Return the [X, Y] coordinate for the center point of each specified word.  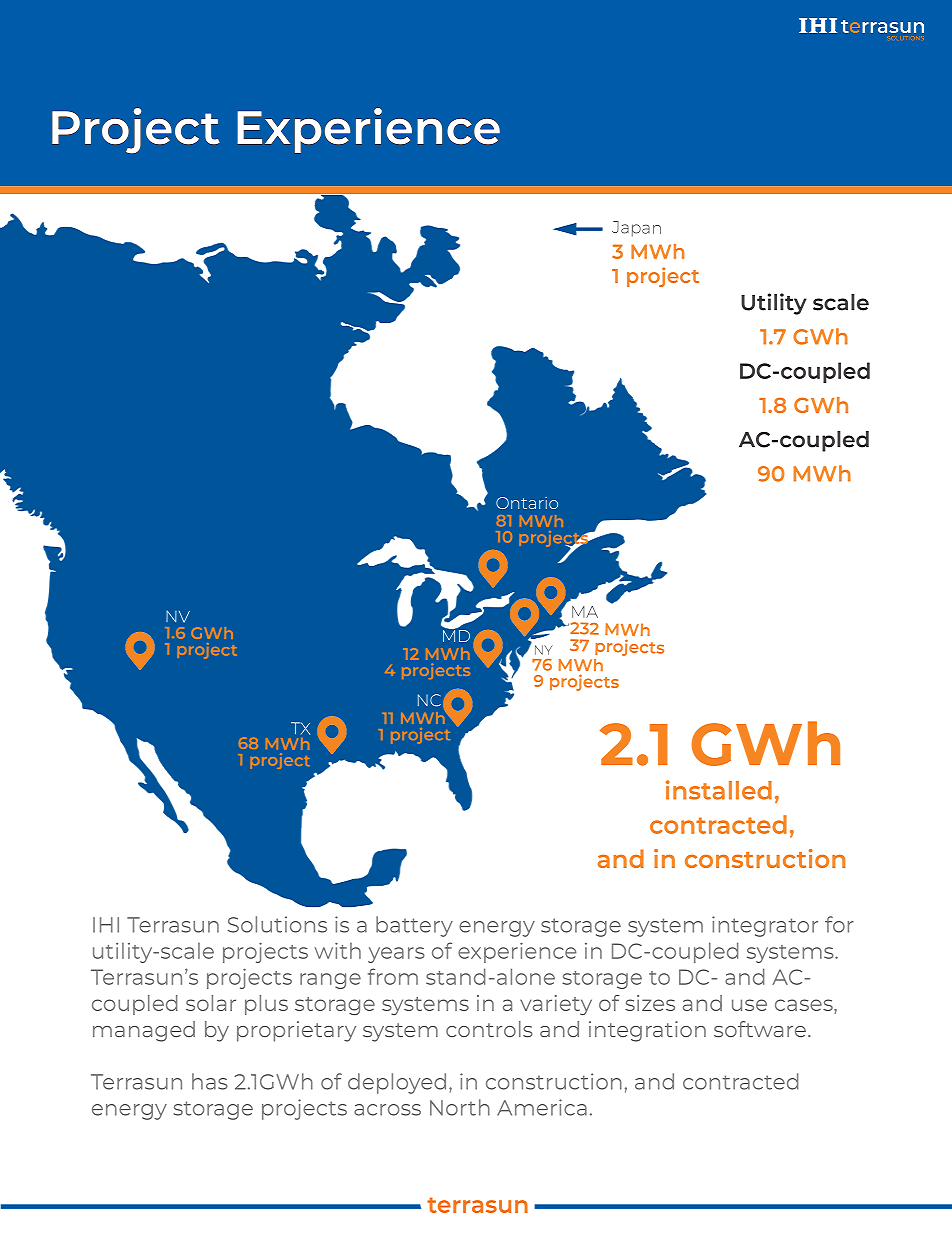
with [338, 950]
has [210, 1081]
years [396, 955]
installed [719, 790]
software [760, 1029]
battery [414, 926]
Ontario [527, 503]
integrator [765, 926]
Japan [636, 229]
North [460, 1107]
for [839, 924]
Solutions [277, 924]
